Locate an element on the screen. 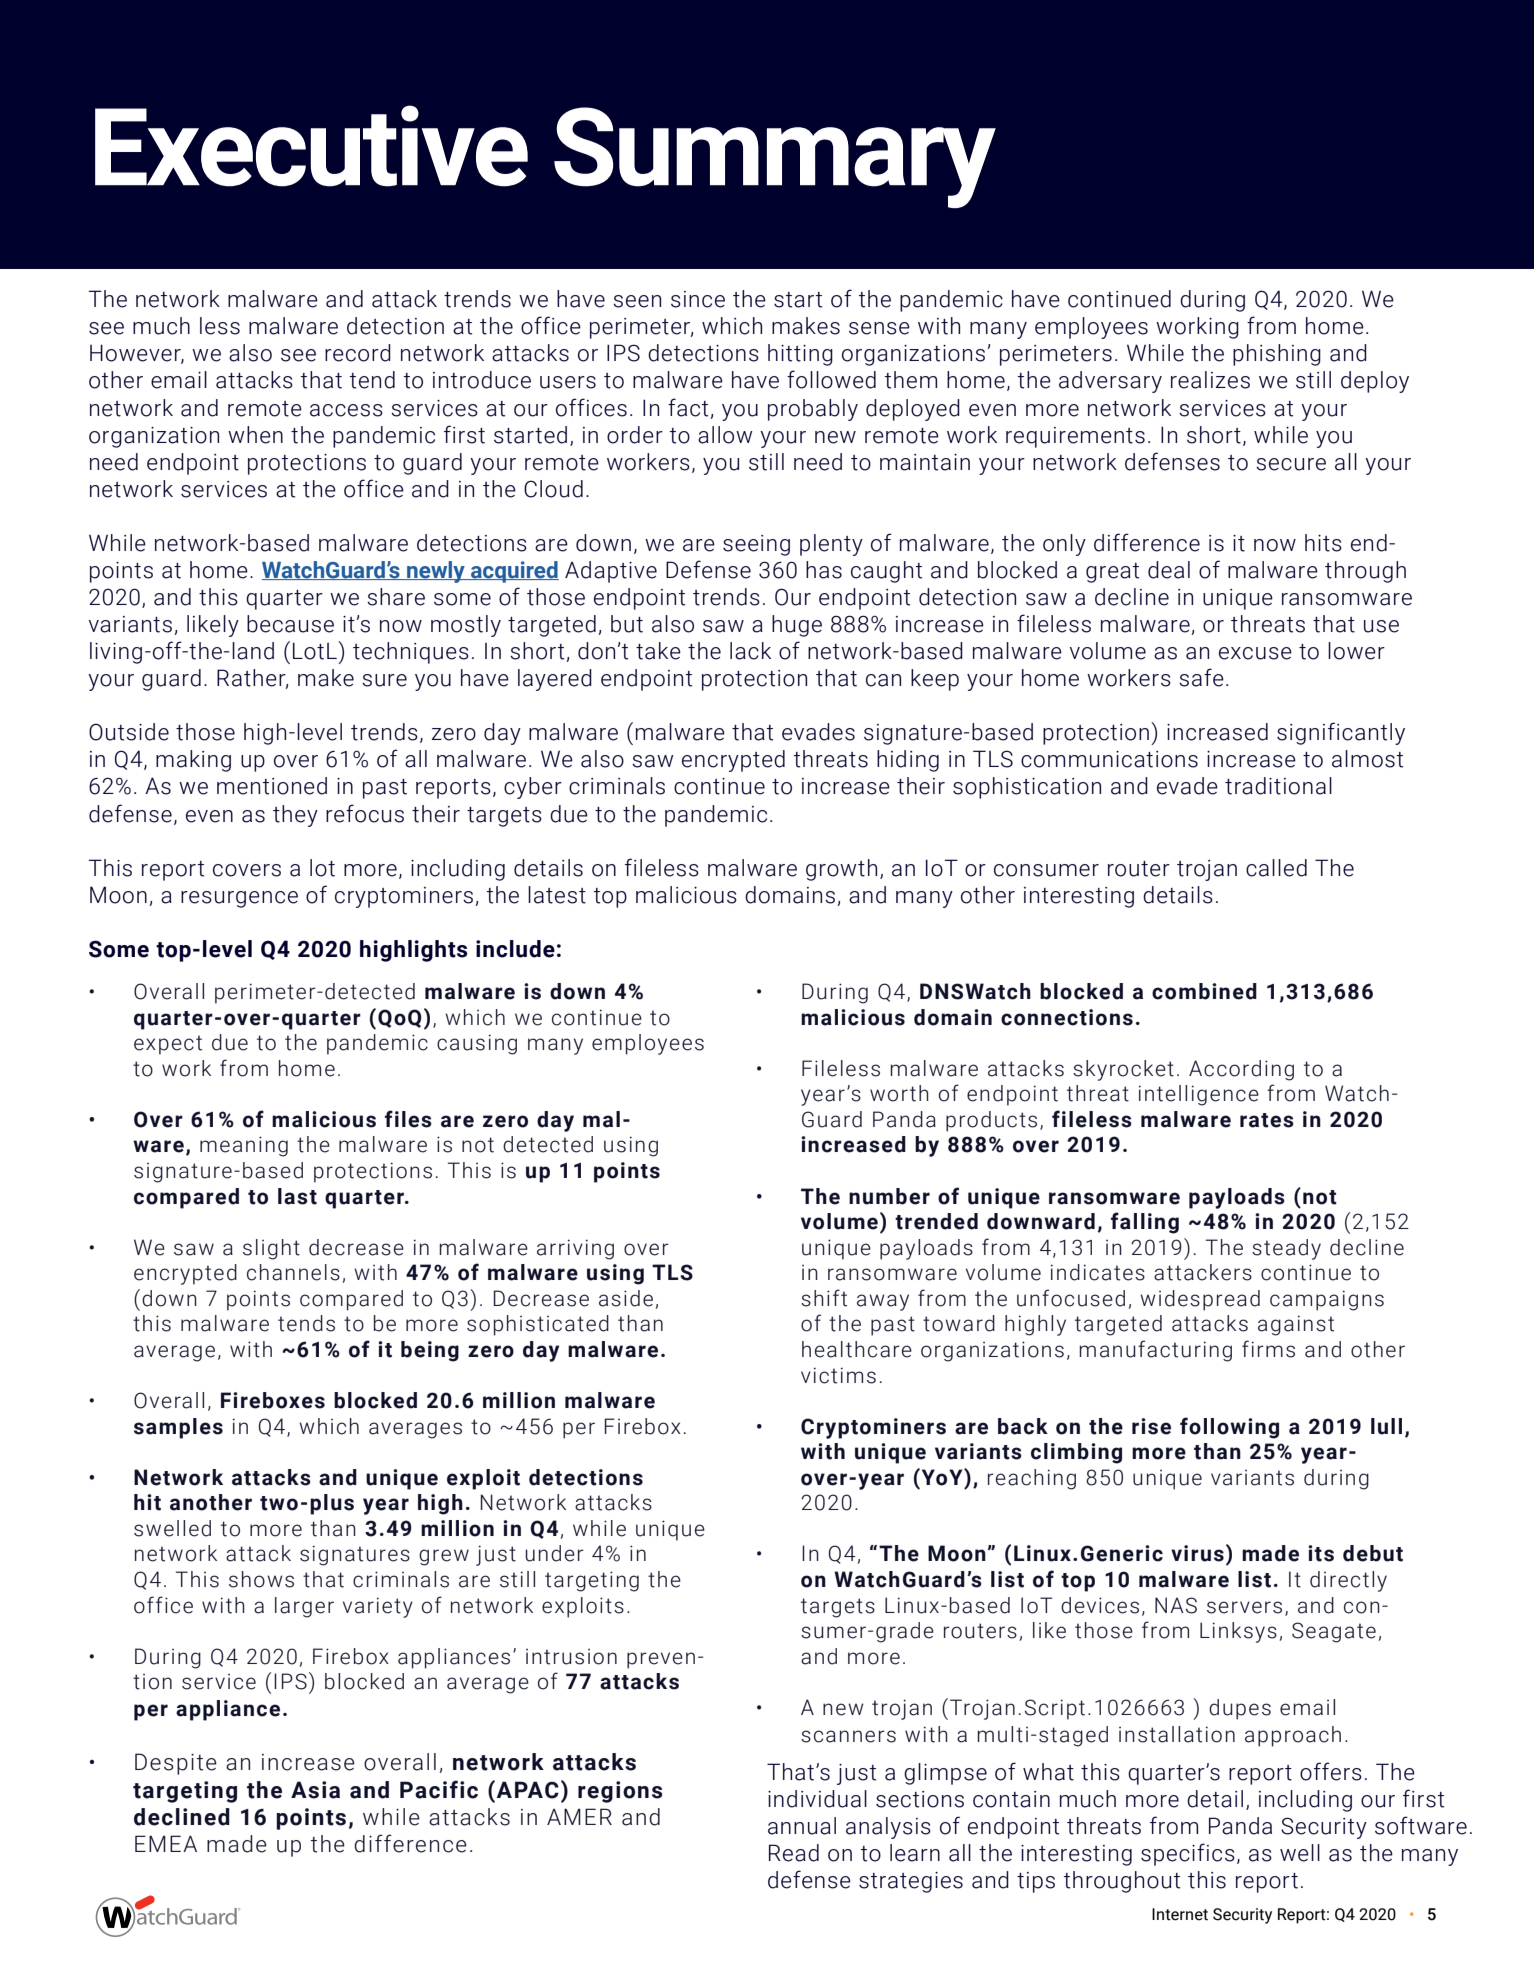 The width and height of the screenshot is (1534, 1985). phishing is located at coordinates (1277, 355).
